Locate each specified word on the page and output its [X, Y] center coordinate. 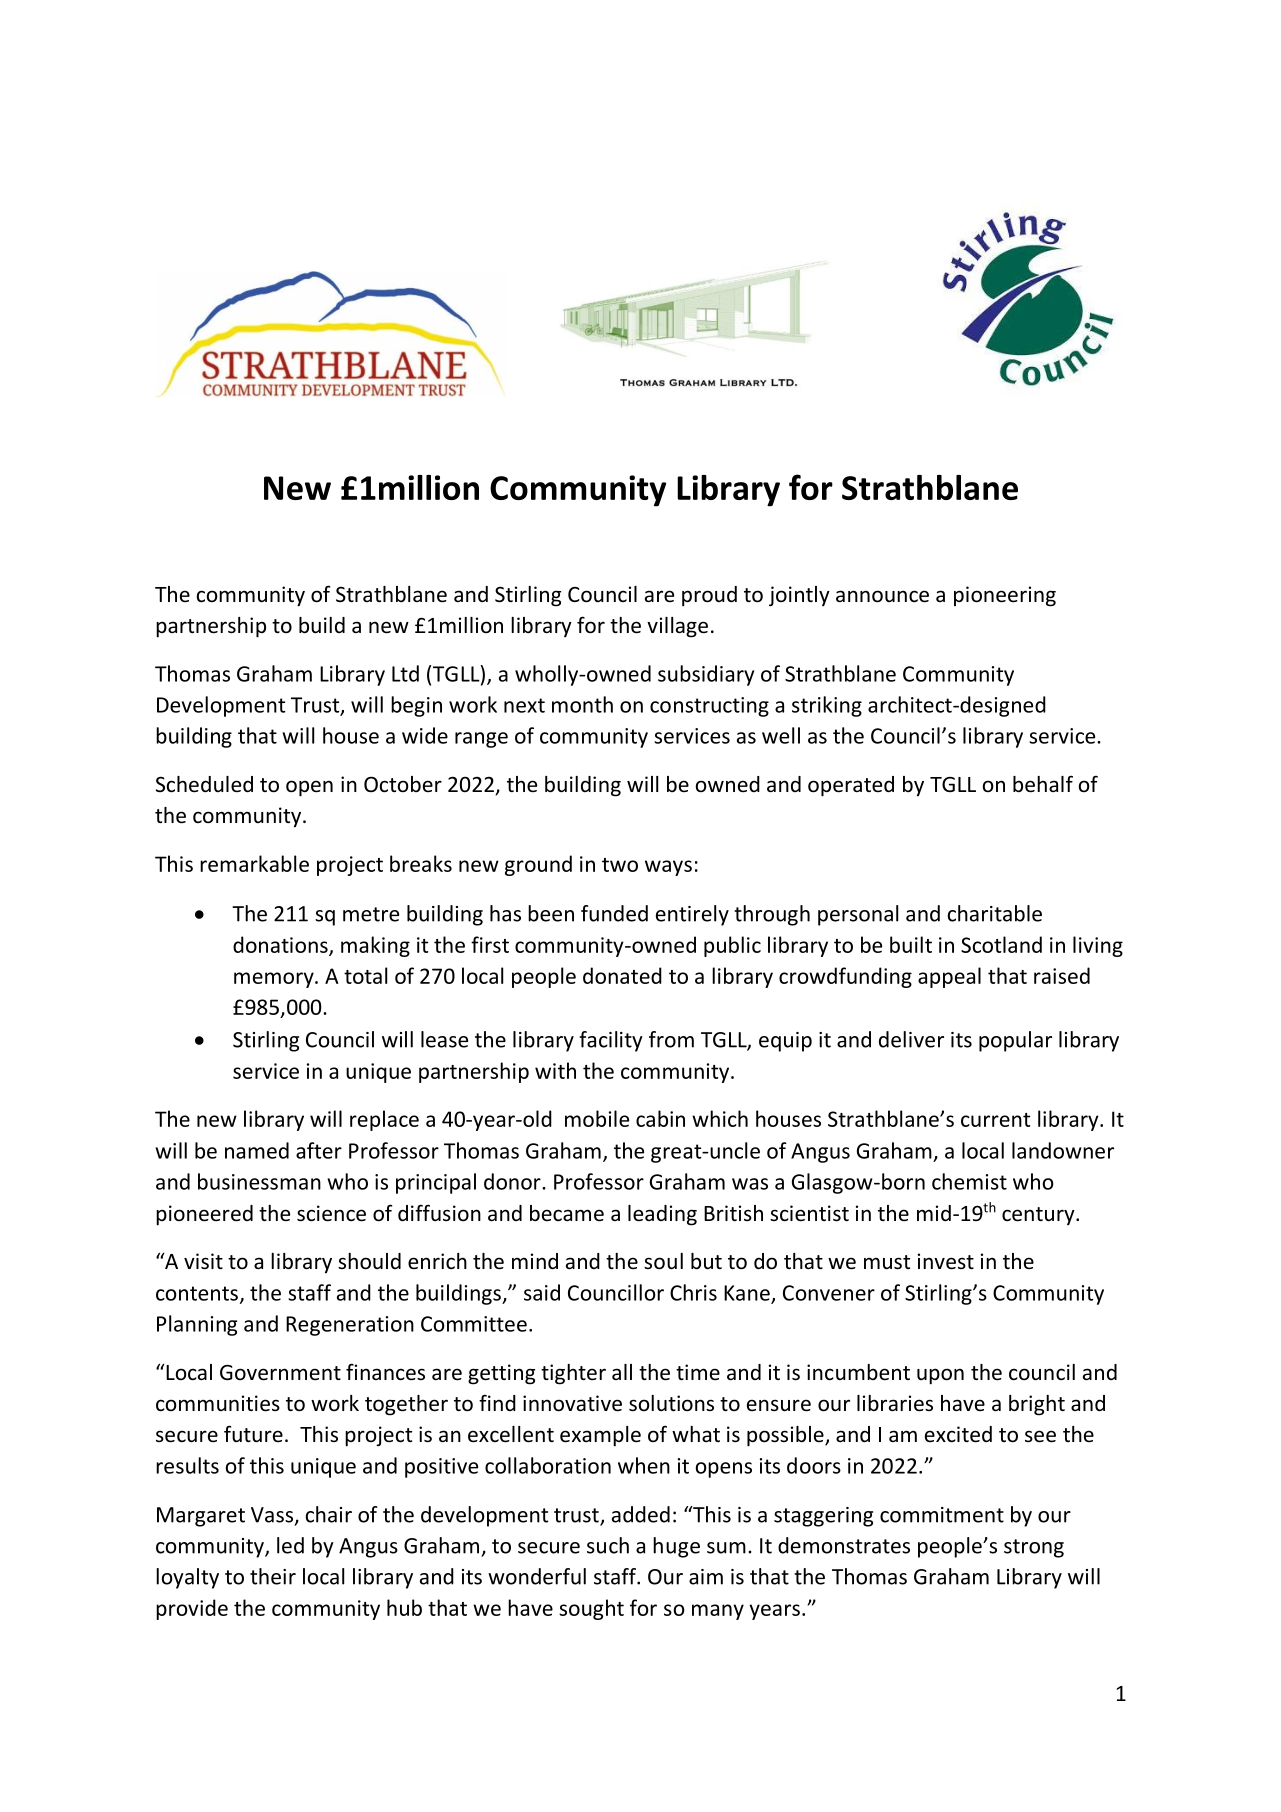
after [319, 1150]
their [273, 1576]
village [677, 627]
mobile [597, 1118]
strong [1034, 1548]
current [995, 1120]
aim [706, 1577]
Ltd [405, 673]
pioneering [1005, 596]
